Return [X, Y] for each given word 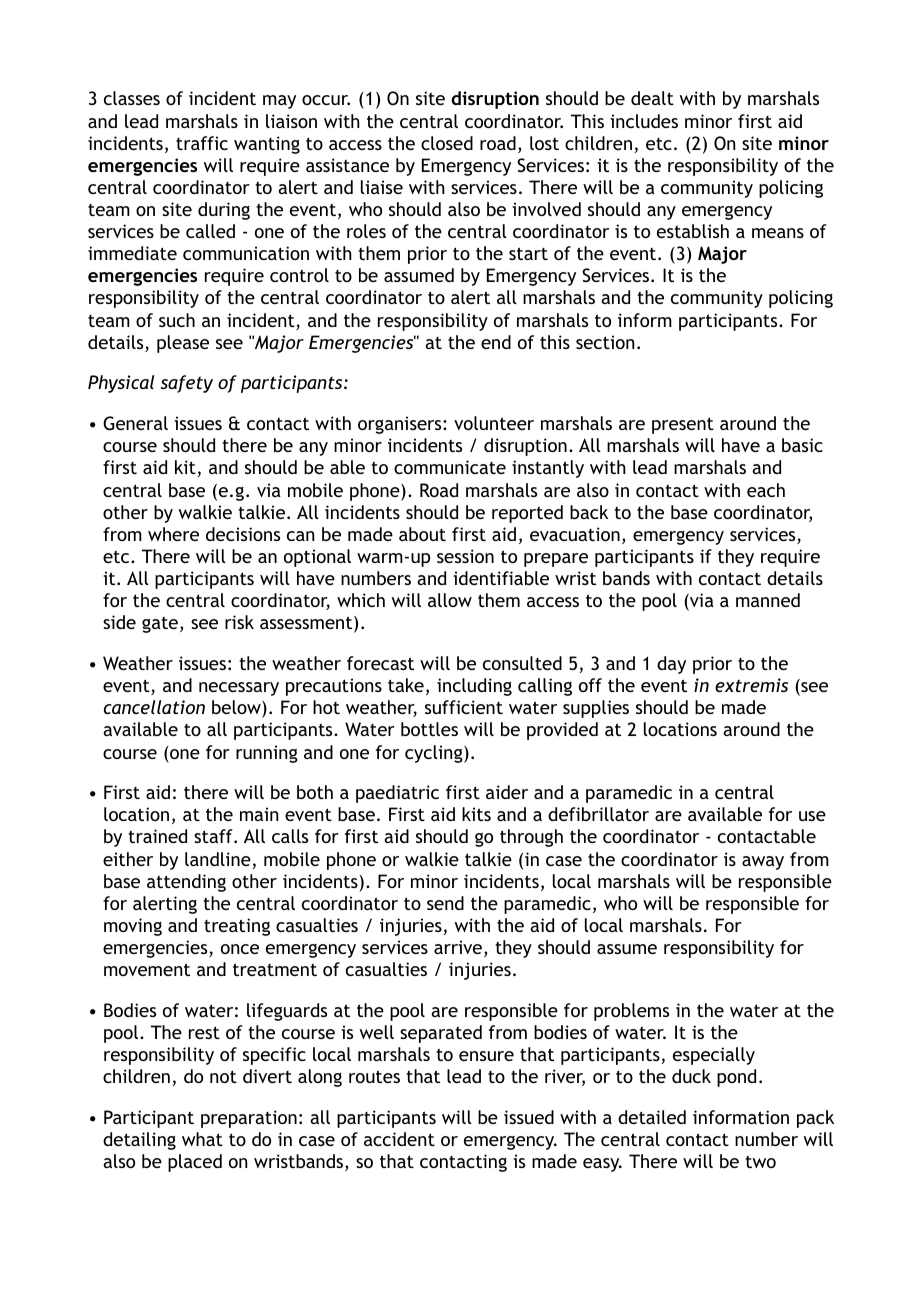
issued [529, 1117]
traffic [202, 143]
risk [239, 622]
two [760, 1162]
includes [644, 121]
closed [447, 143]
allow [450, 600]
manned [768, 600]
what [202, 1139]
